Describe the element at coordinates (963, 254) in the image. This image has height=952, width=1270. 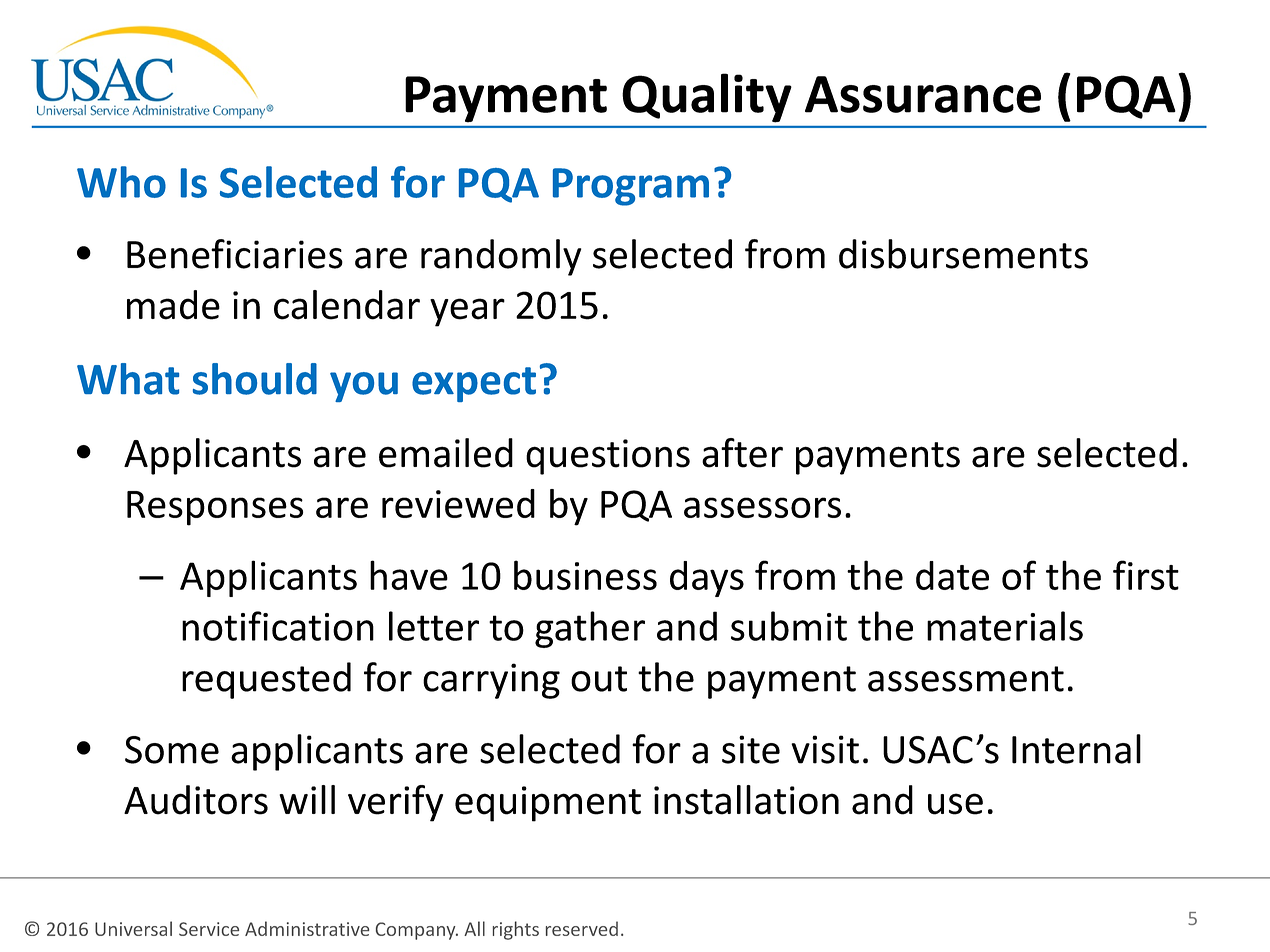
I see `disbursements` at that location.
